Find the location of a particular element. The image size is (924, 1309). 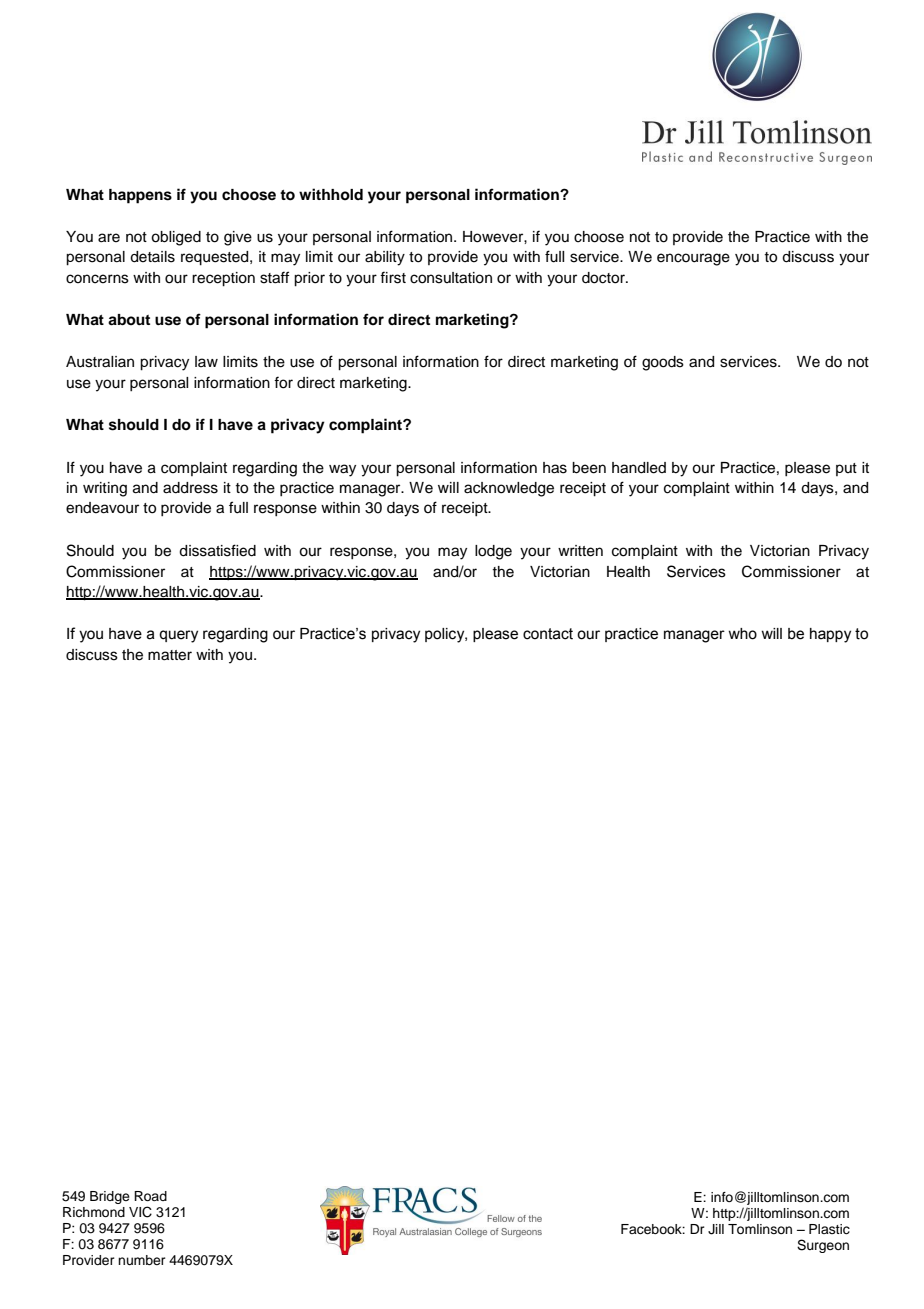

happy is located at coordinates (830, 635).
